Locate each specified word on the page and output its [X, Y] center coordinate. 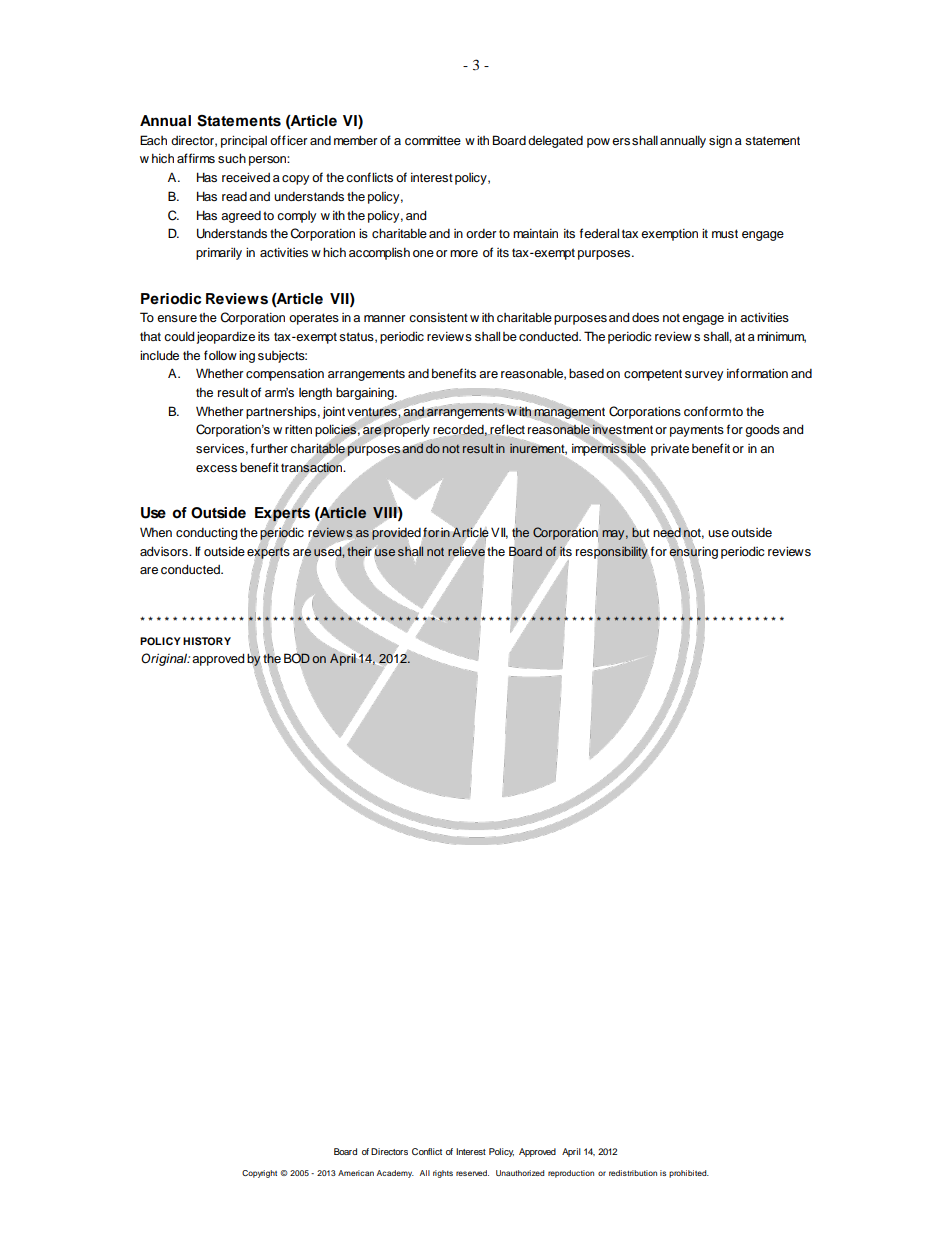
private [670, 450]
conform [707, 411]
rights [443, 1174]
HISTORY [207, 641]
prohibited [689, 1174]
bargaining [366, 393]
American [356, 1173]
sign [720, 141]
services [220, 448]
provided [396, 534]
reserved [472, 1173]
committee [433, 140]
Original [165, 659]
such [232, 158]
